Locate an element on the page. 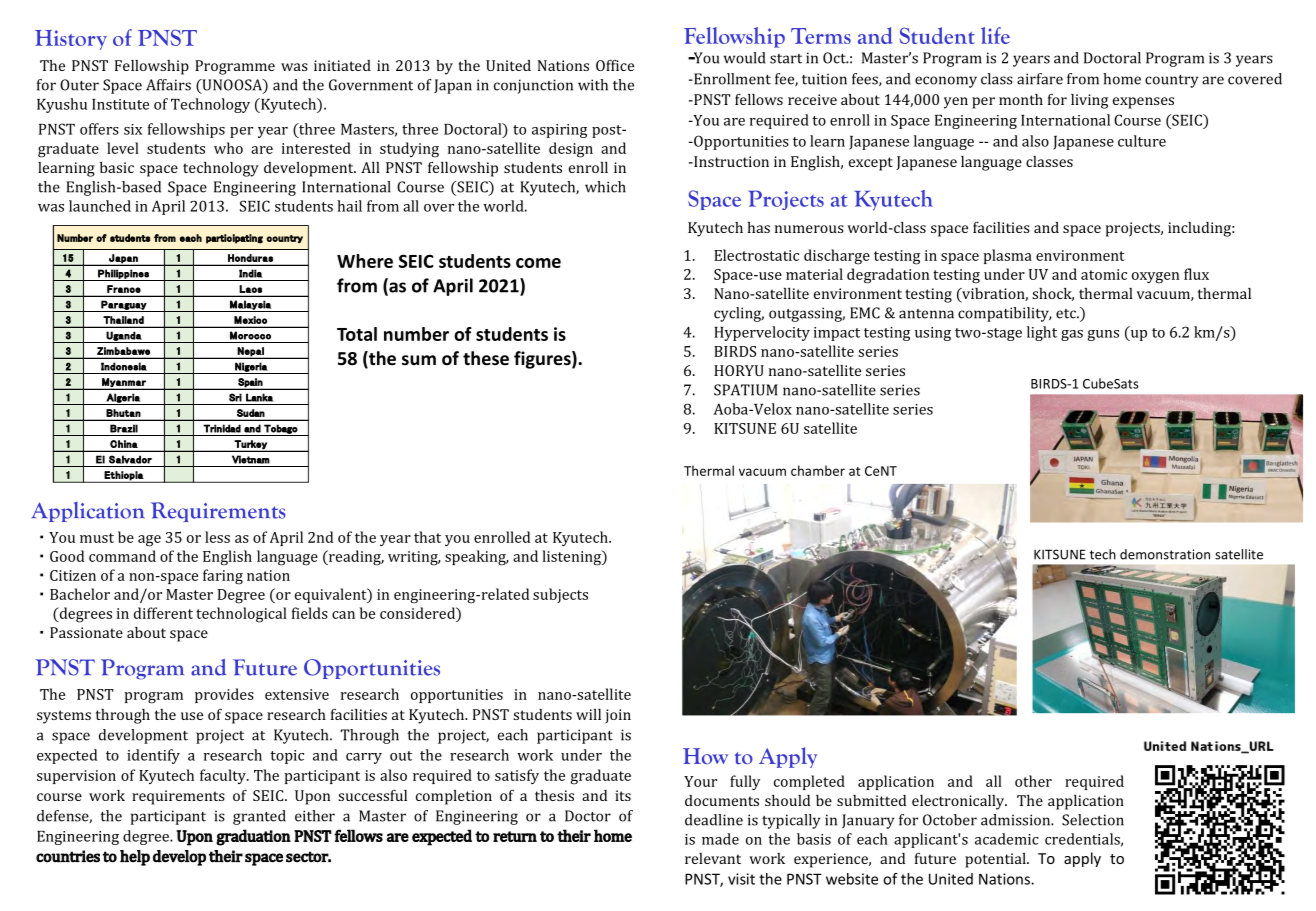  less is located at coordinates (217, 537).
